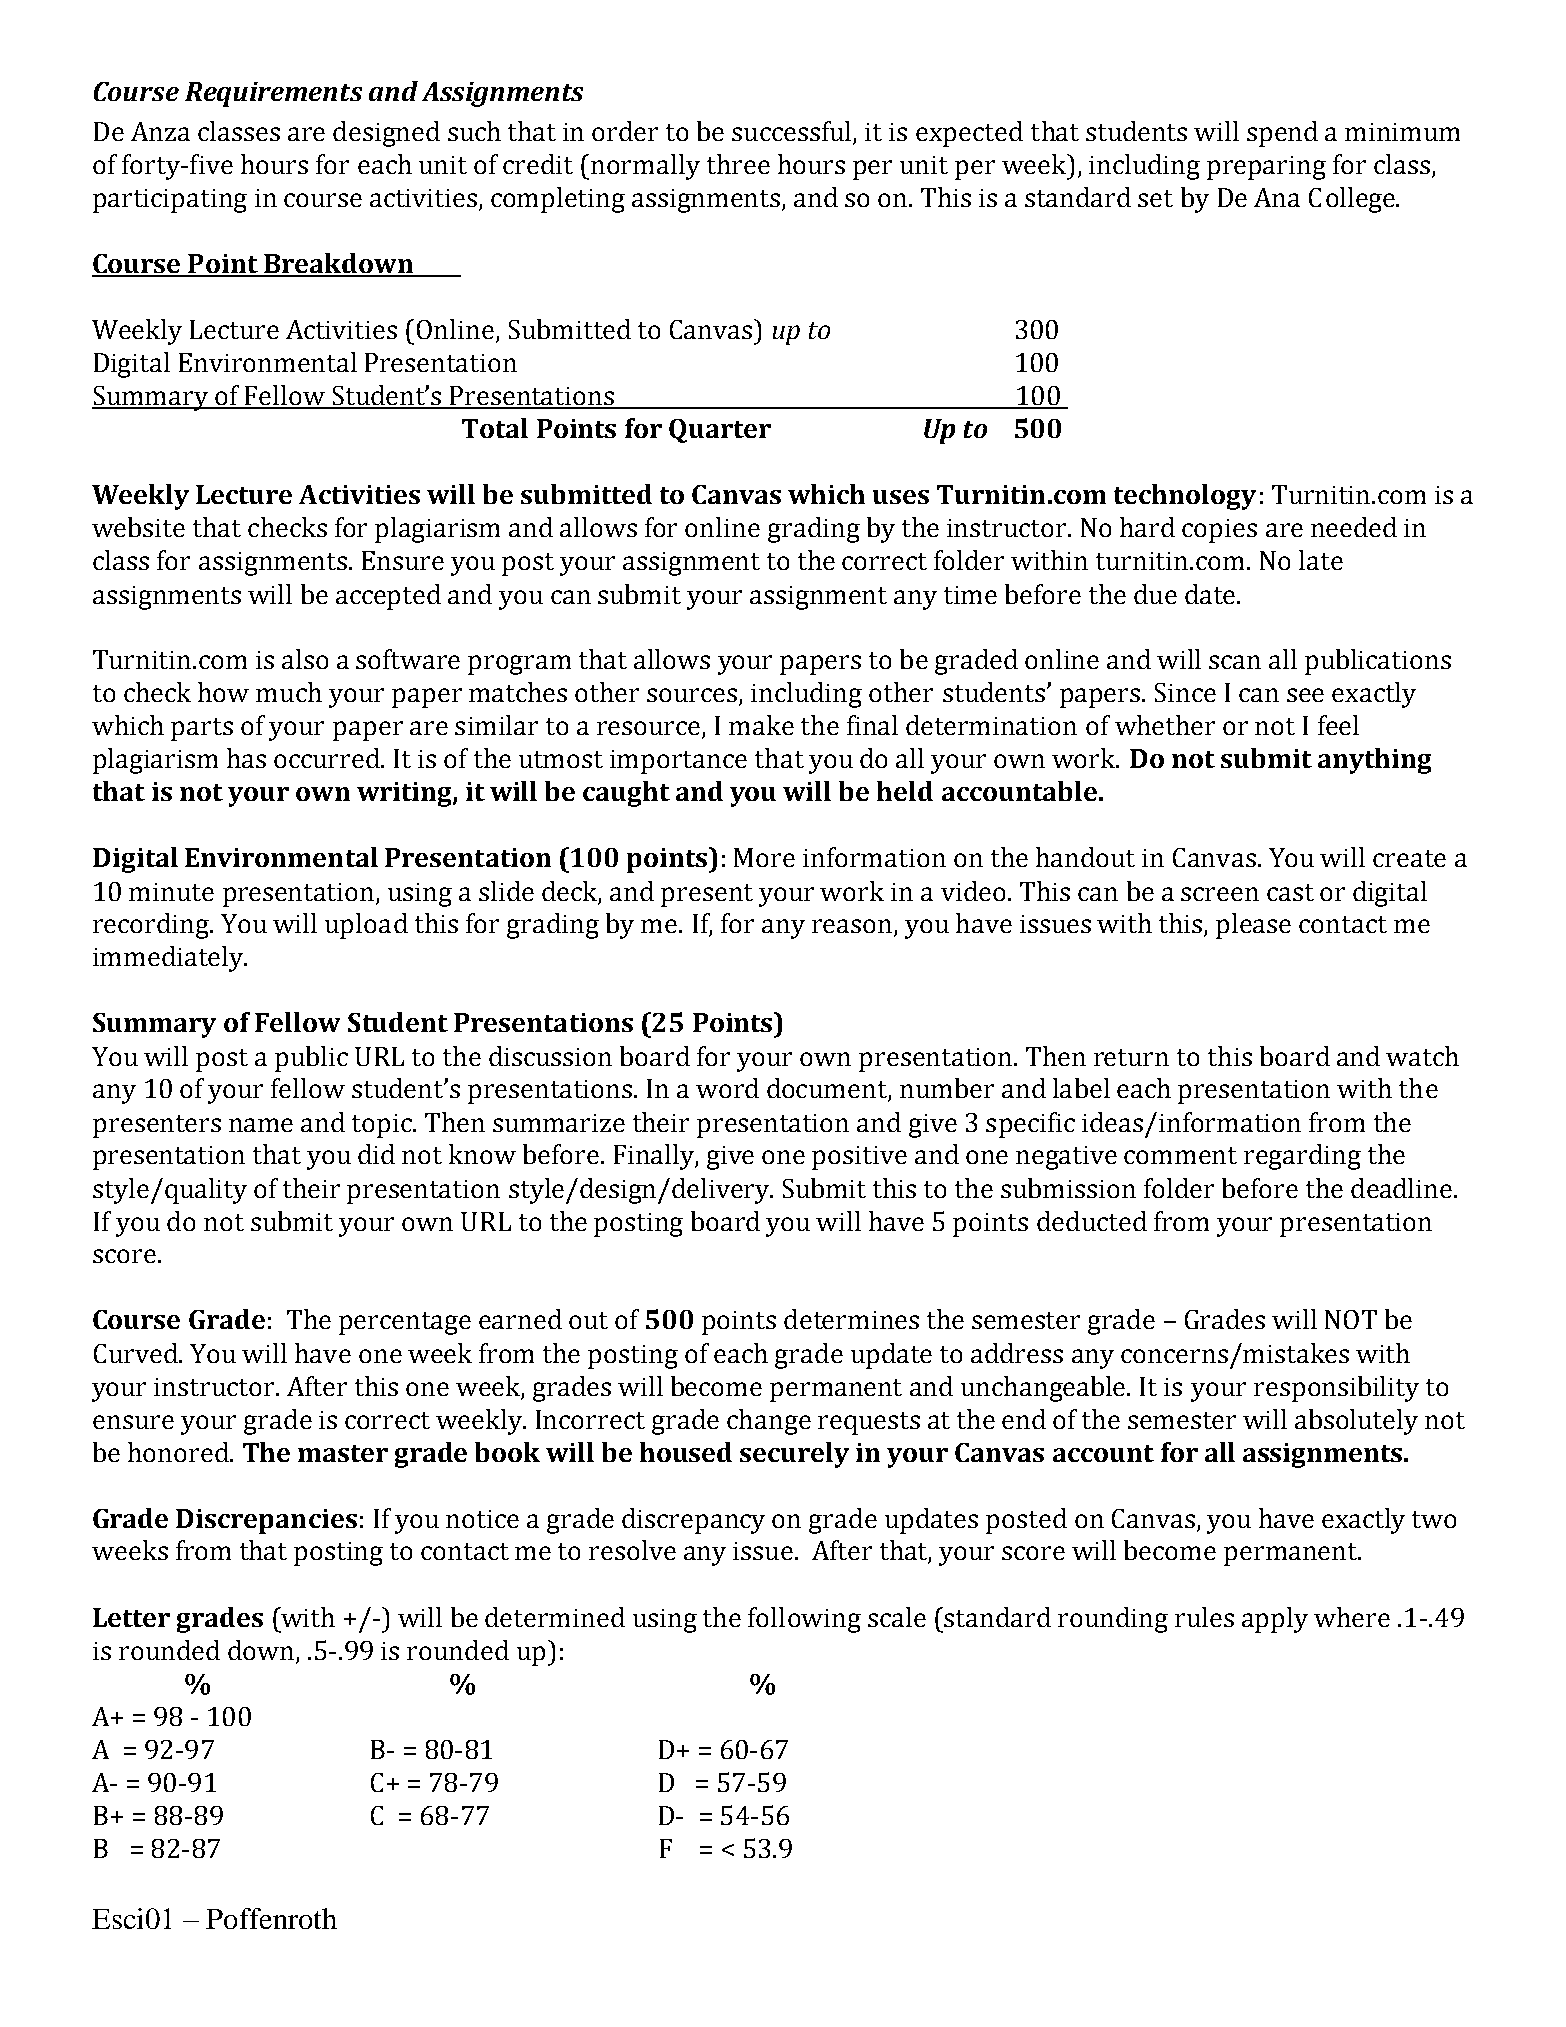 This document has width=1566, height=2027. I want to click on scan, so click(1235, 662).
